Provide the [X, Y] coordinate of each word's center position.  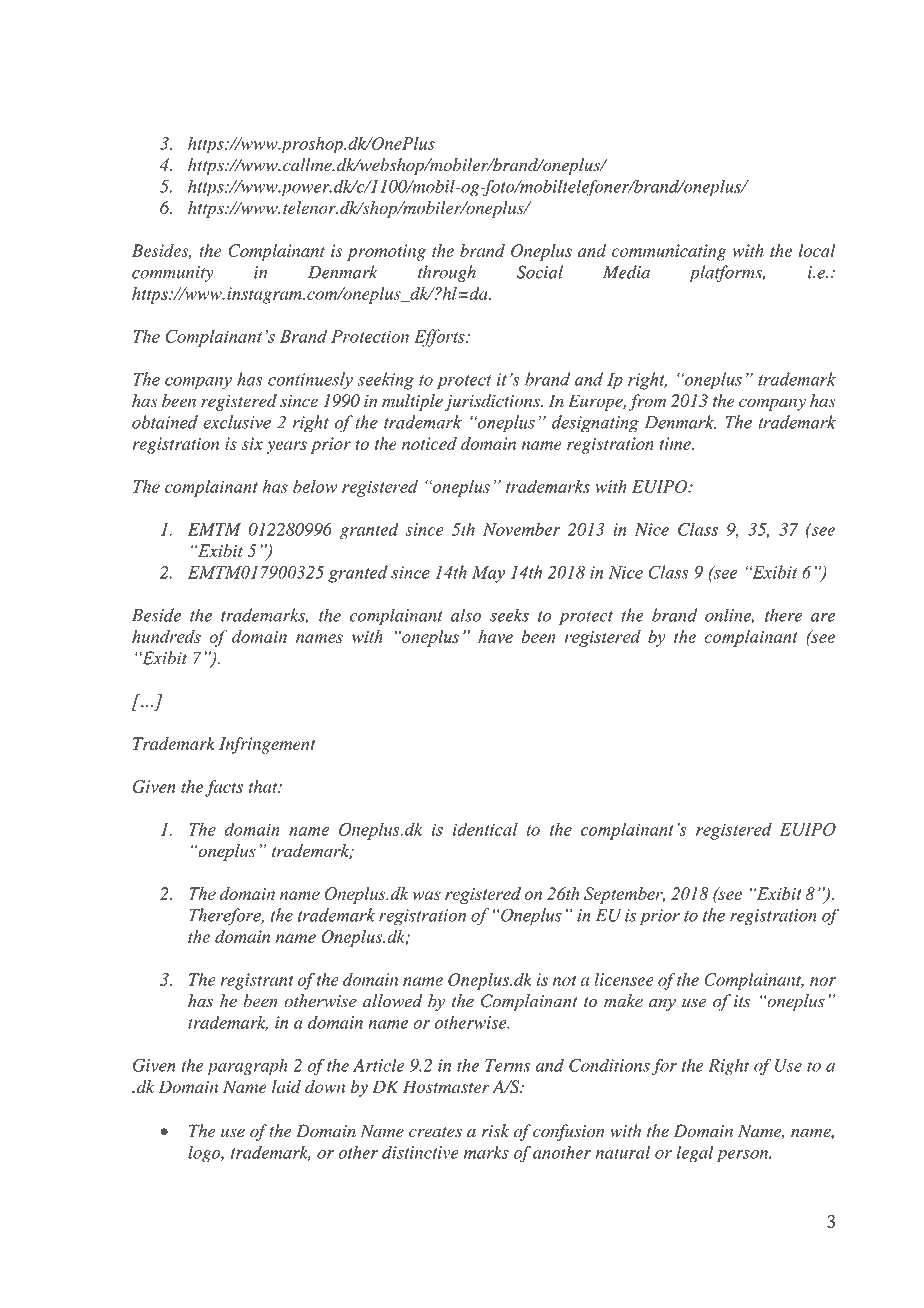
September [624, 895]
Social [540, 272]
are [823, 617]
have [495, 636]
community [173, 274]
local [817, 250]
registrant [257, 981]
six [252, 443]
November [521, 529]
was [426, 895]
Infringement [267, 745]
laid [286, 1086]
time [676, 443]
